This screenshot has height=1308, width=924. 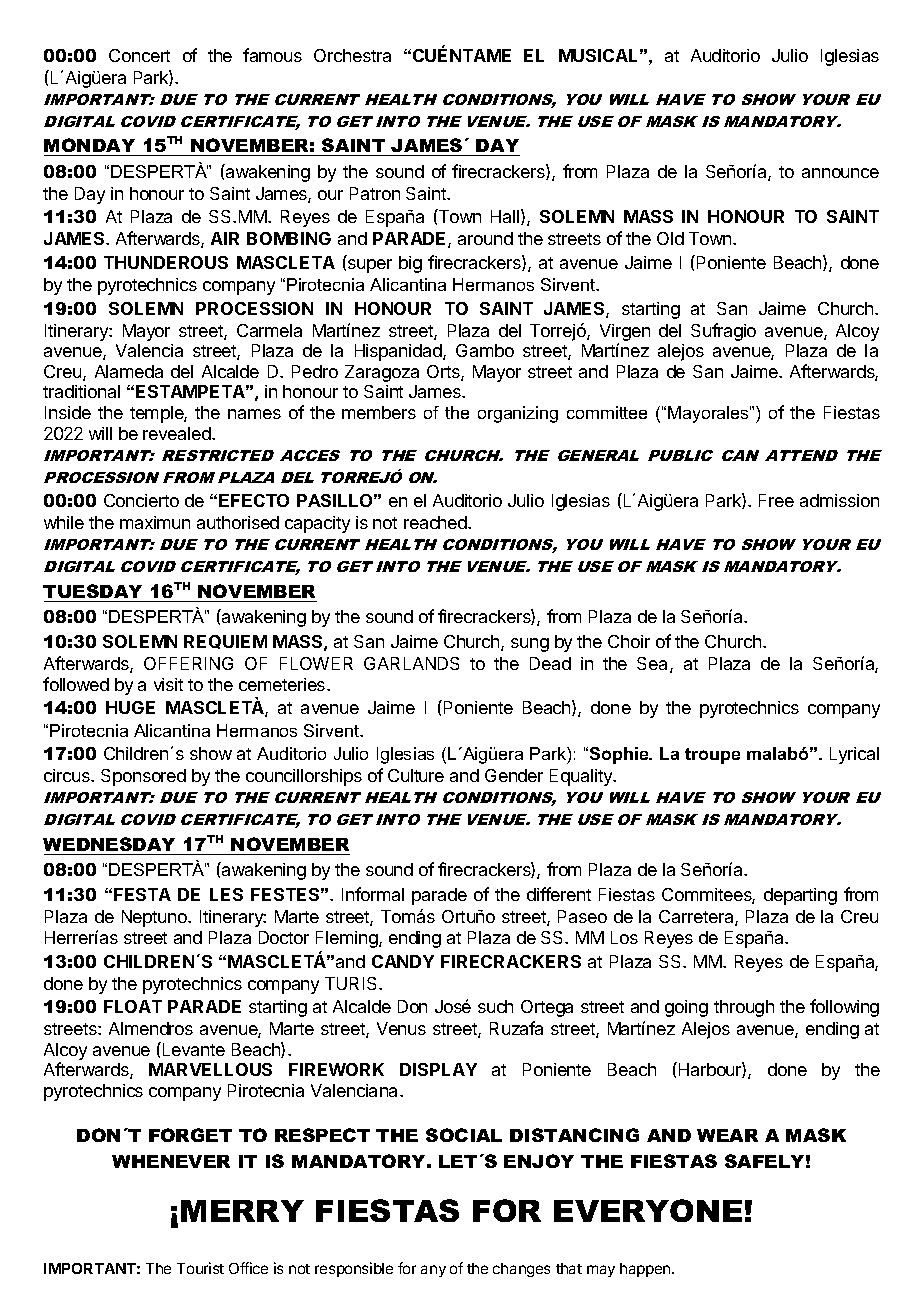 I want to click on Patron, so click(x=375, y=193).
